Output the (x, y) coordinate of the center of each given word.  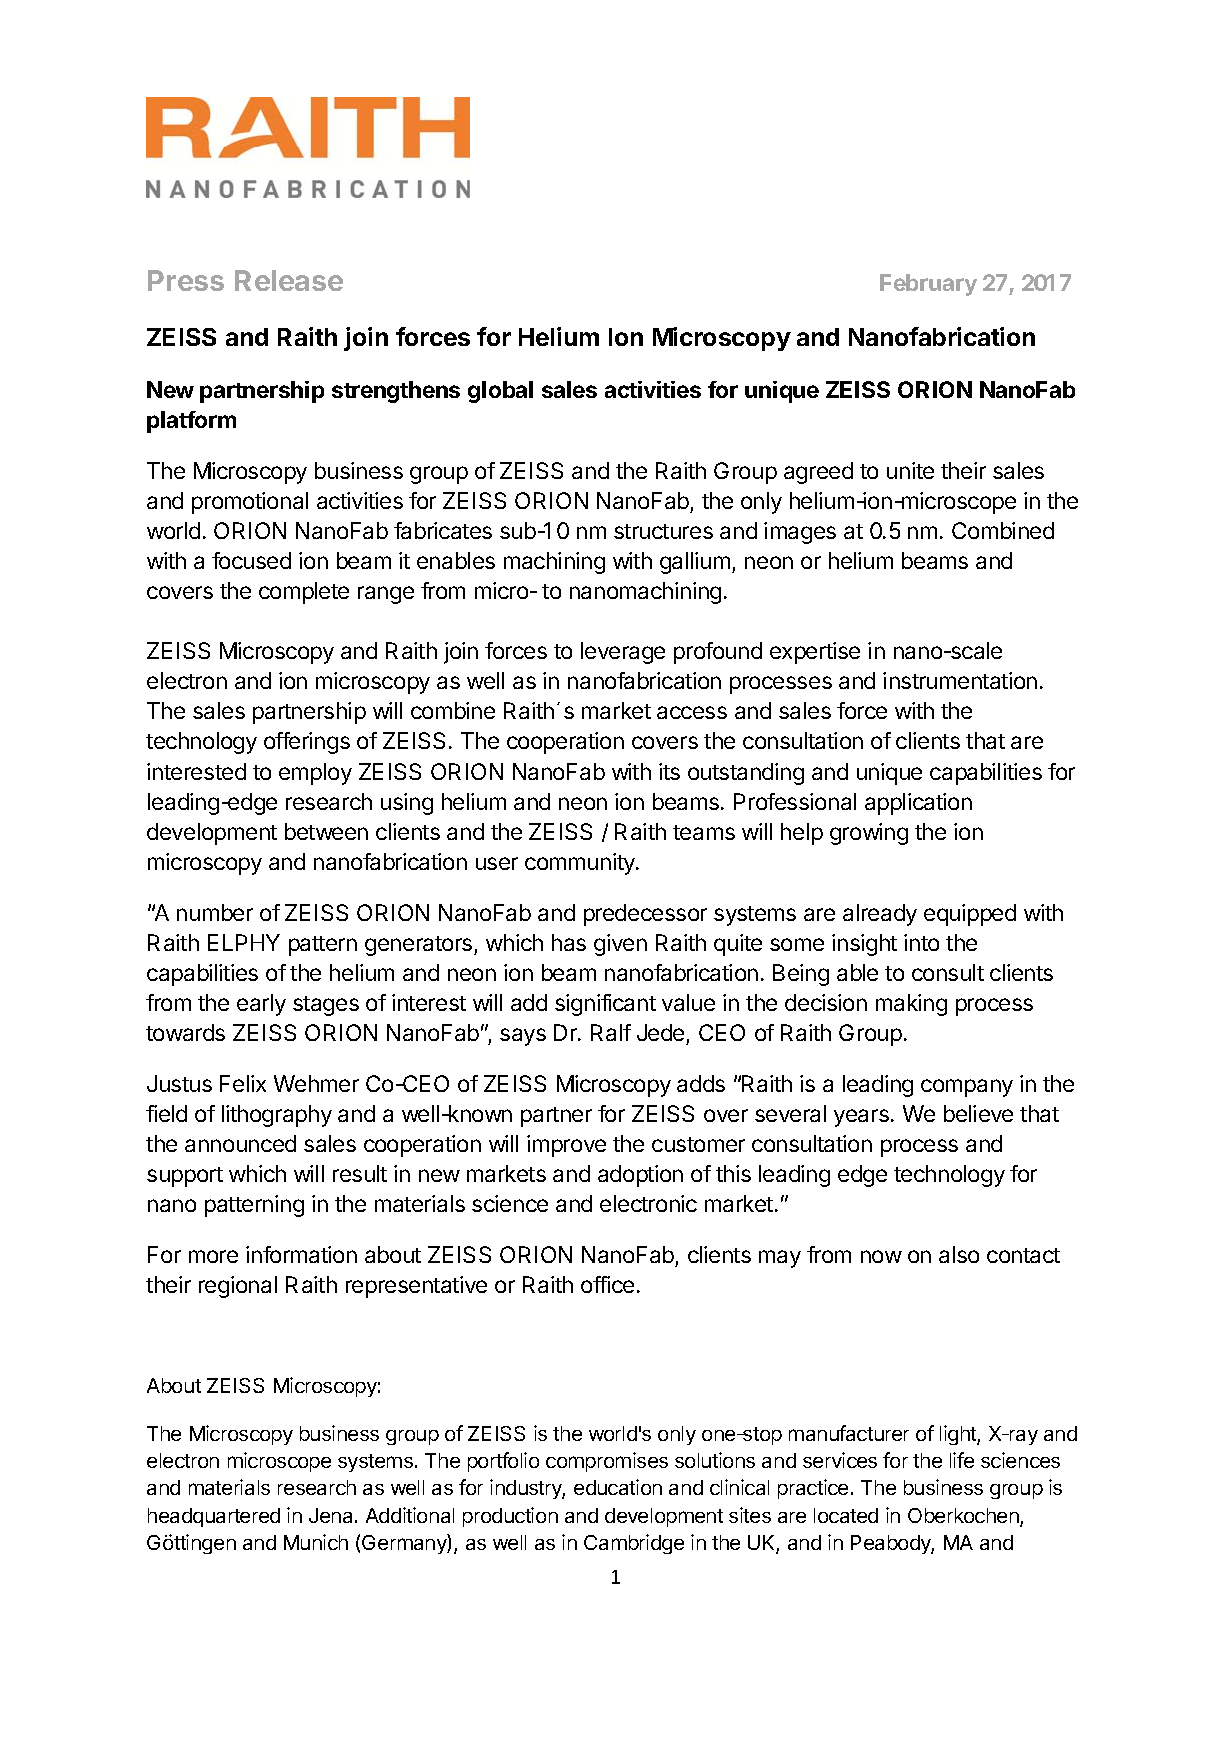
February (928, 285)
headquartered (214, 1517)
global (500, 392)
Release (289, 280)
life (962, 1460)
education (618, 1487)
